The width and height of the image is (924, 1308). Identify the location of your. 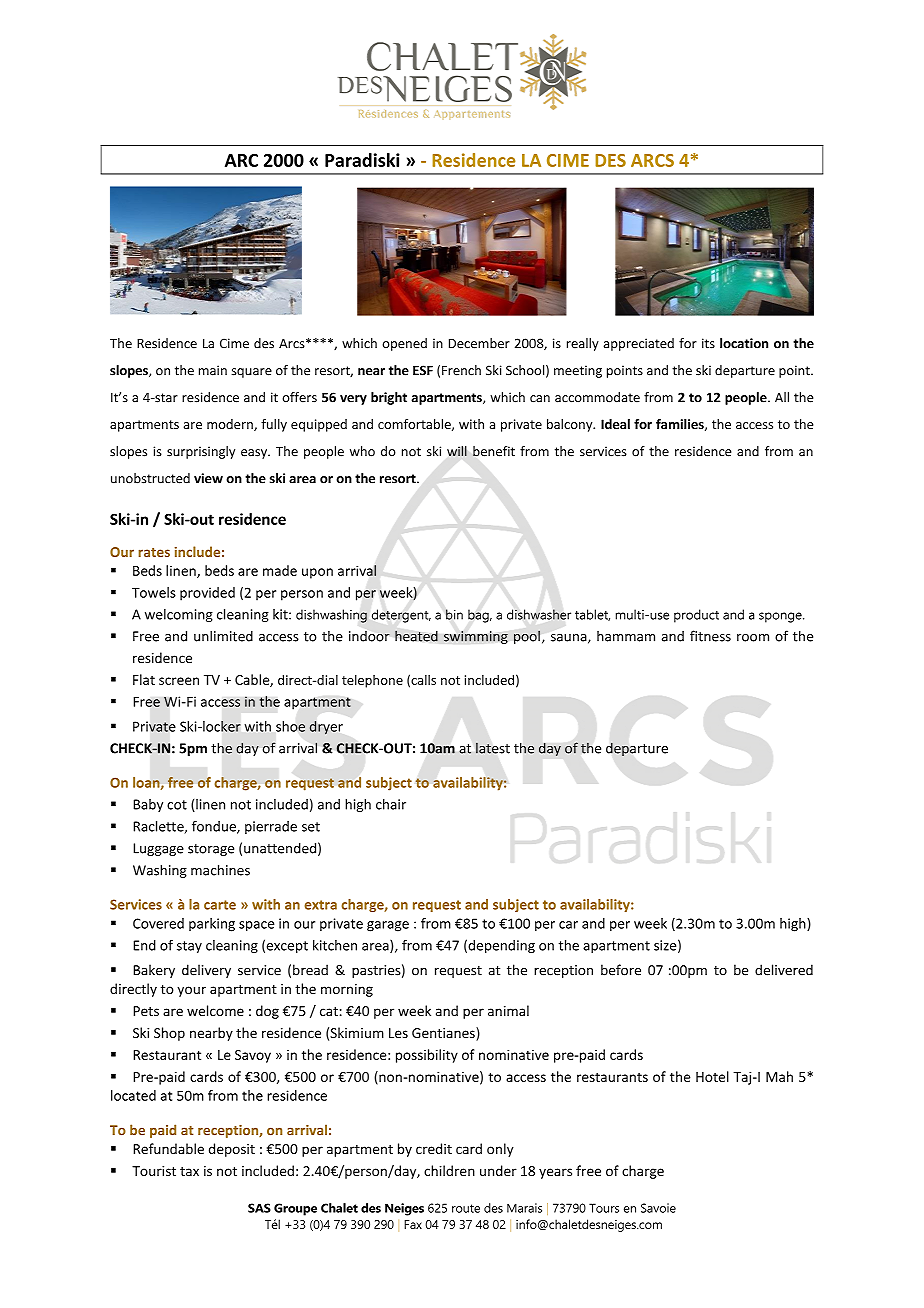
(191, 991).
